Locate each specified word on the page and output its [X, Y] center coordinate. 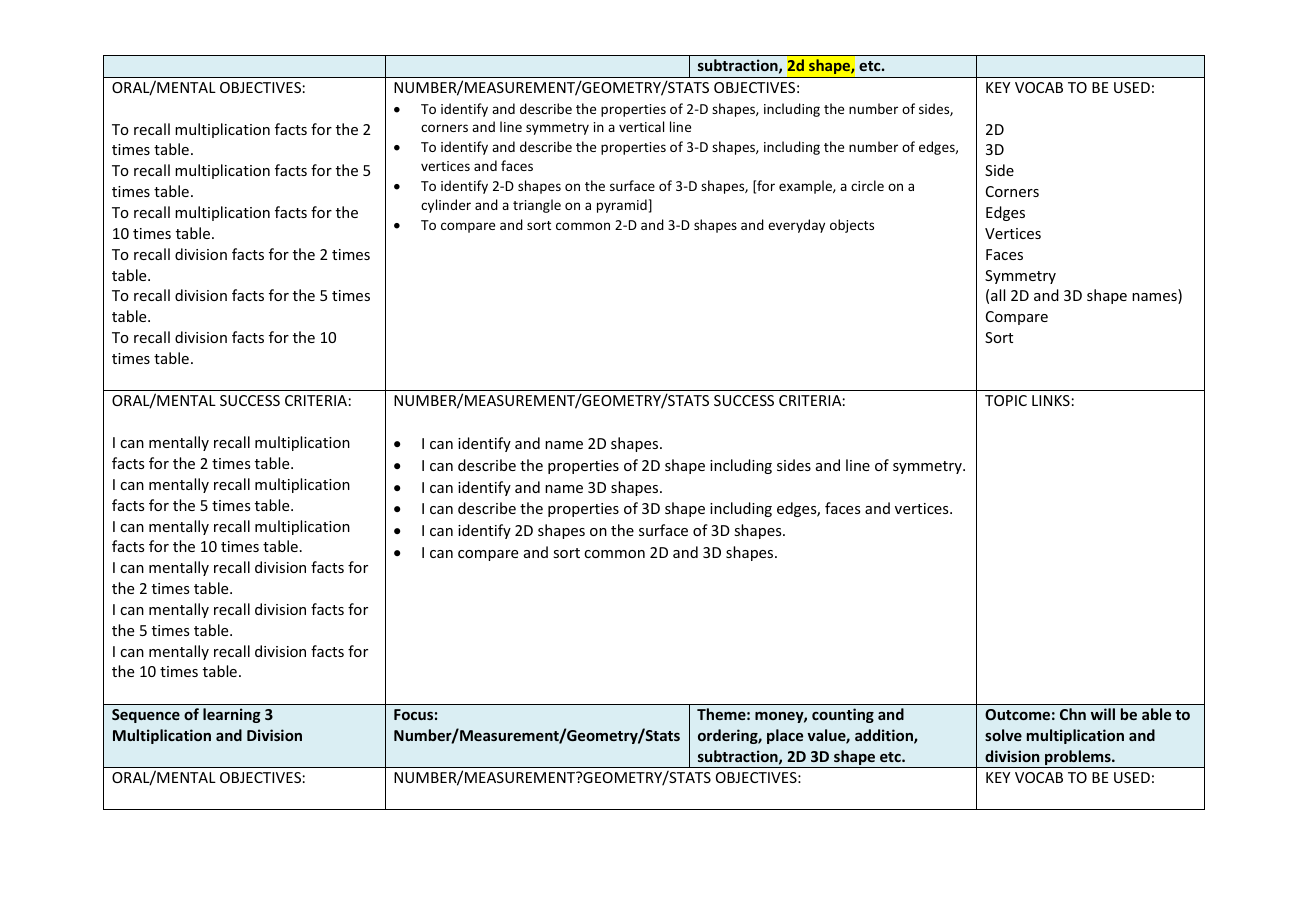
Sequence [146, 716]
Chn [1073, 714]
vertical [641, 126]
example [806, 187]
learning [232, 715]
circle [867, 185]
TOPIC [1006, 400]
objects [852, 226]
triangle [537, 206]
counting [843, 715]
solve [1003, 735]
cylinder [446, 206]
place [785, 736]
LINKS [1051, 400]
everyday [796, 226]
